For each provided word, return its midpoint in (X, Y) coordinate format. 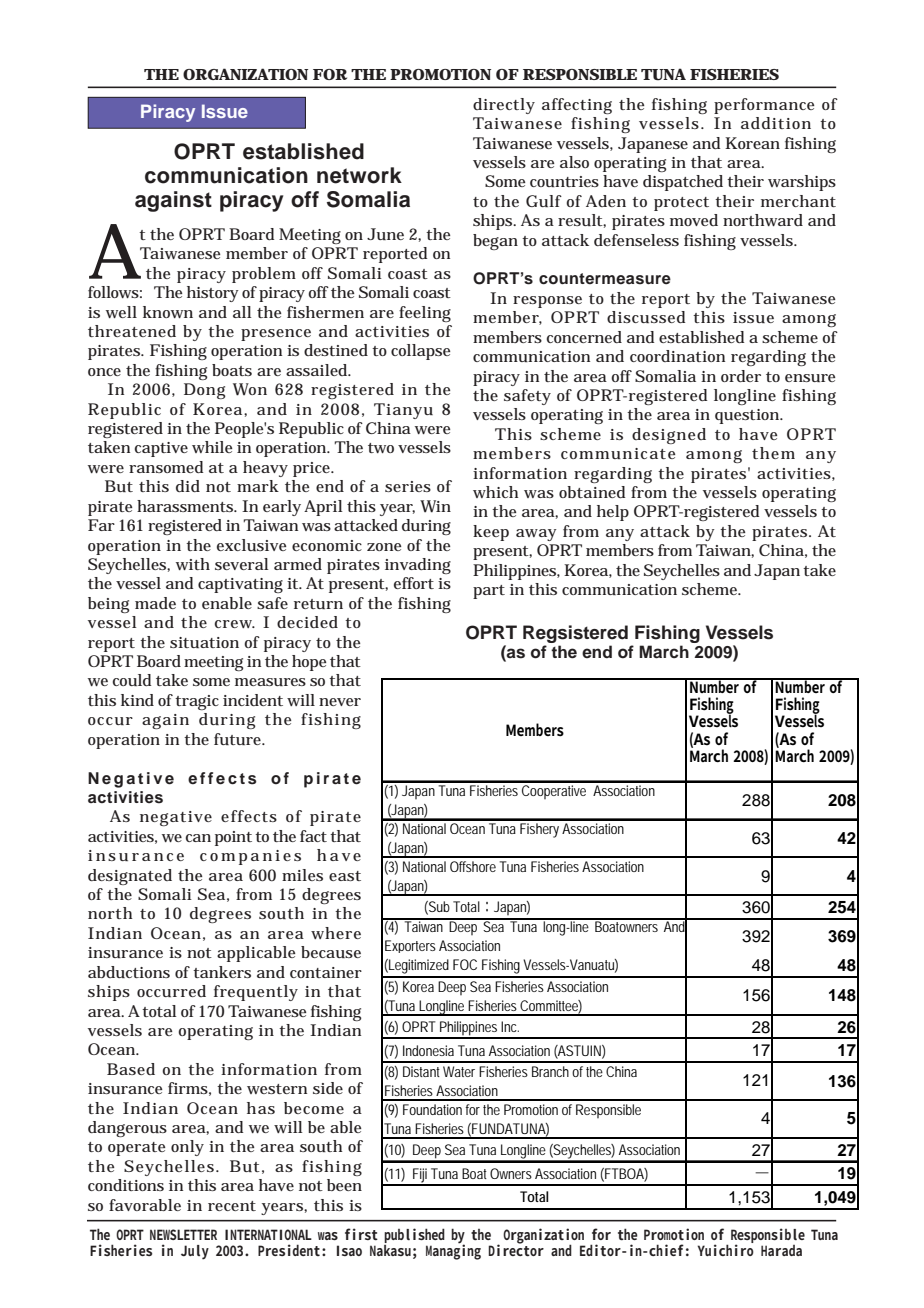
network (359, 175)
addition (776, 123)
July (195, 1252)
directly (504, 106)
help (613, 513)
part (489, 592)
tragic (197, 702)
